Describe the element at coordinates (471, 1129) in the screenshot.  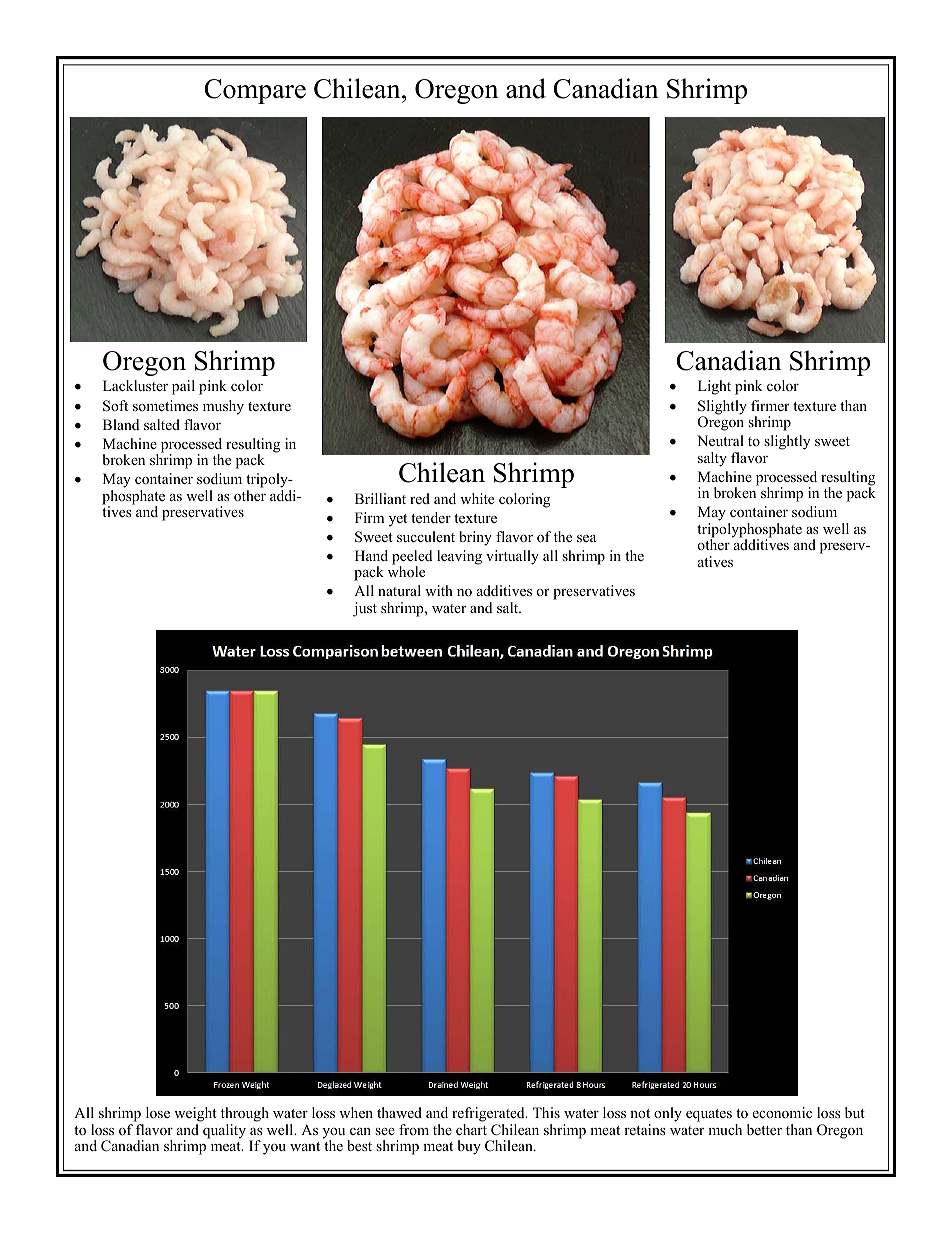
I see `chart` at that location.
